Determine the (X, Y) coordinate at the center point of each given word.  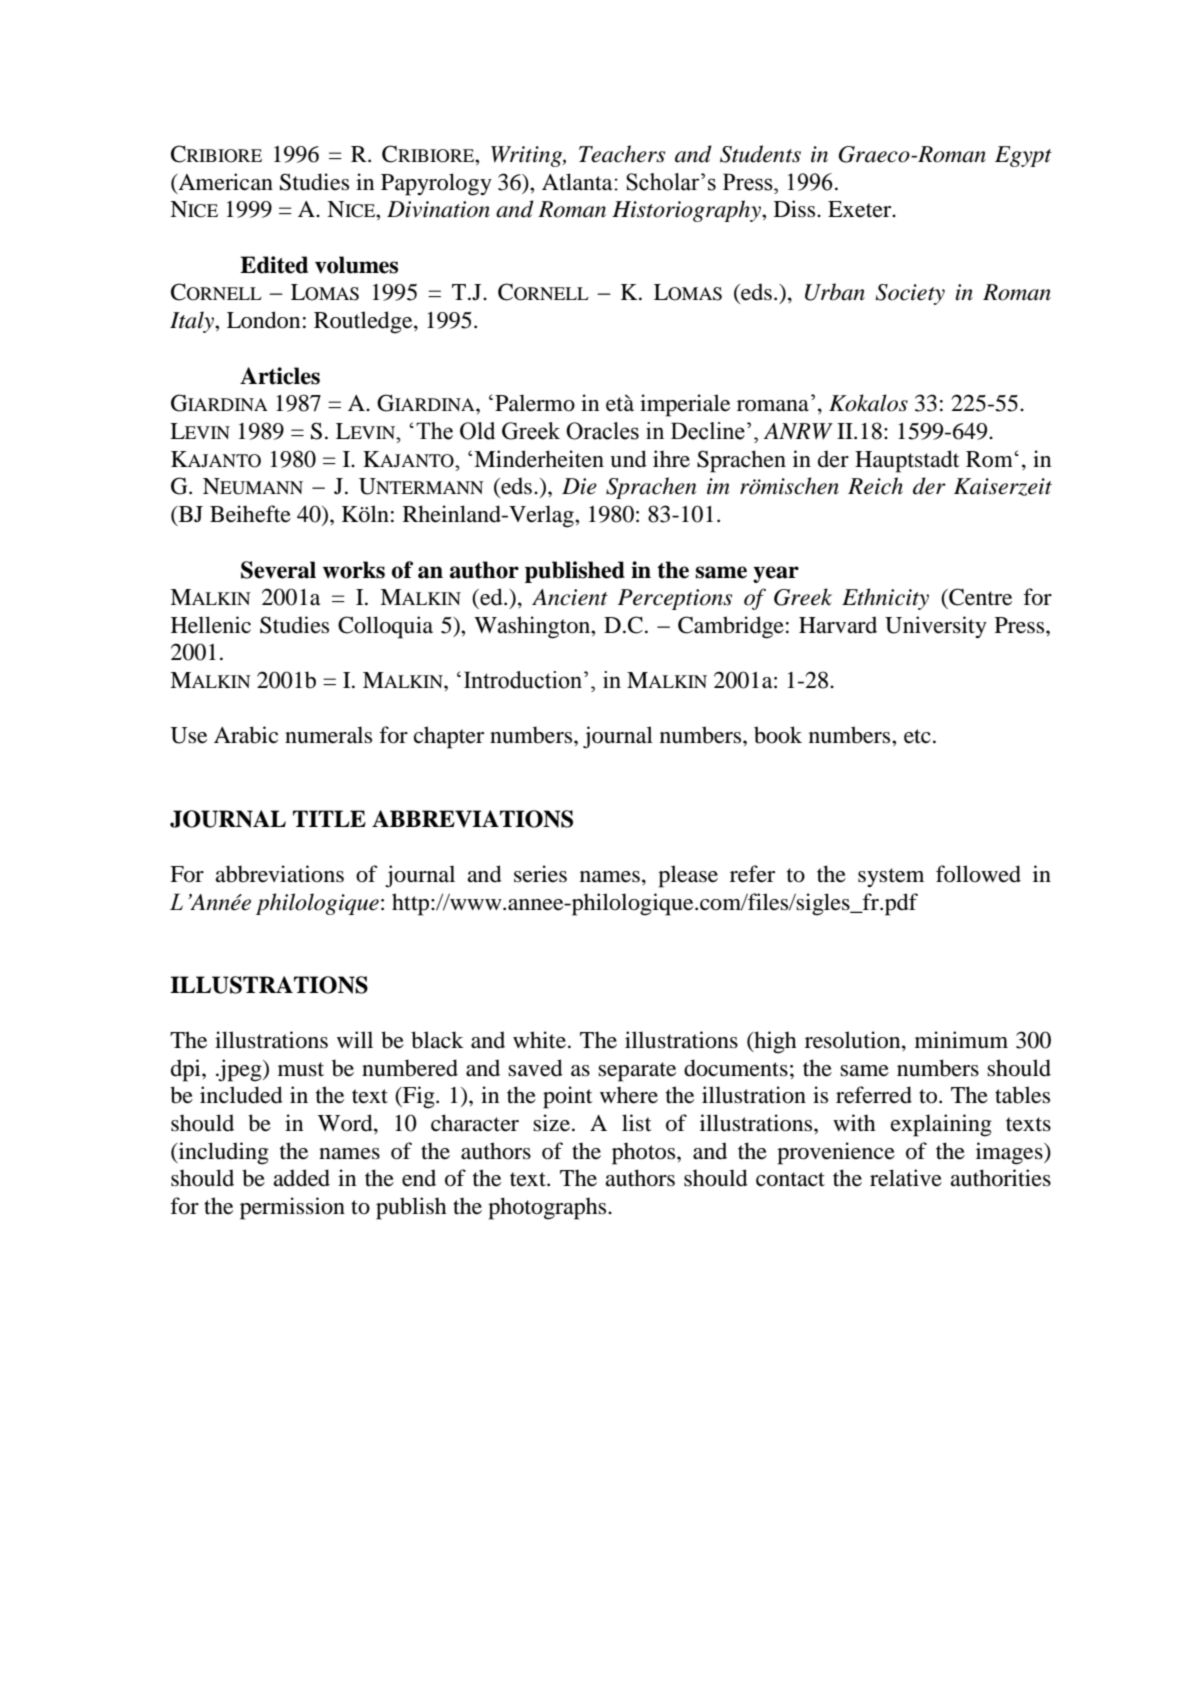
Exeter (861, 209)
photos (645, 1153)
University (936, 627)
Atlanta (578, 182)
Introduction (524, 680)
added (301, 1178)
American (224, 182)
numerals (328, 735)
